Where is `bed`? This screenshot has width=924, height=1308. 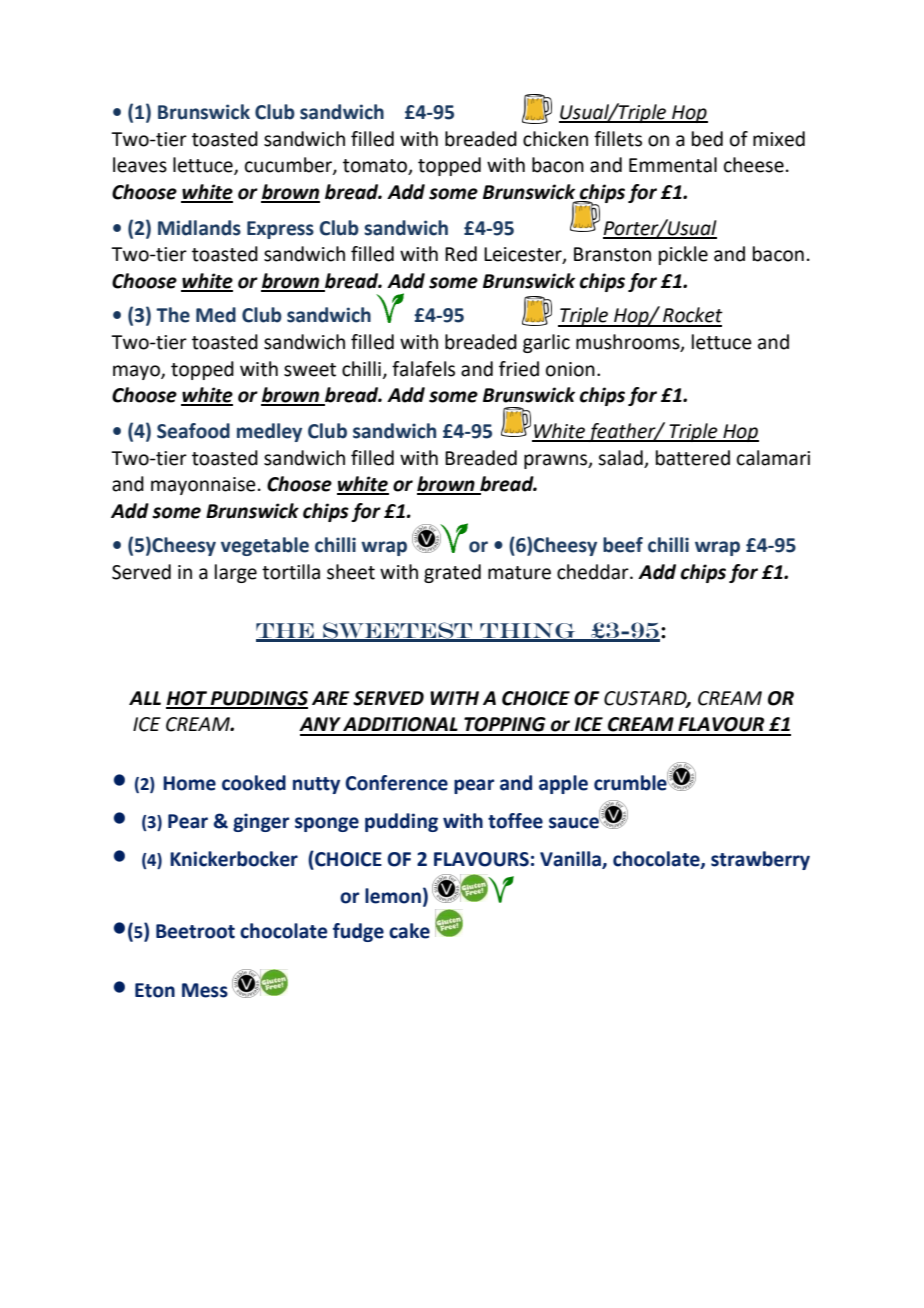 bed is located at coordinates (707, 139).
